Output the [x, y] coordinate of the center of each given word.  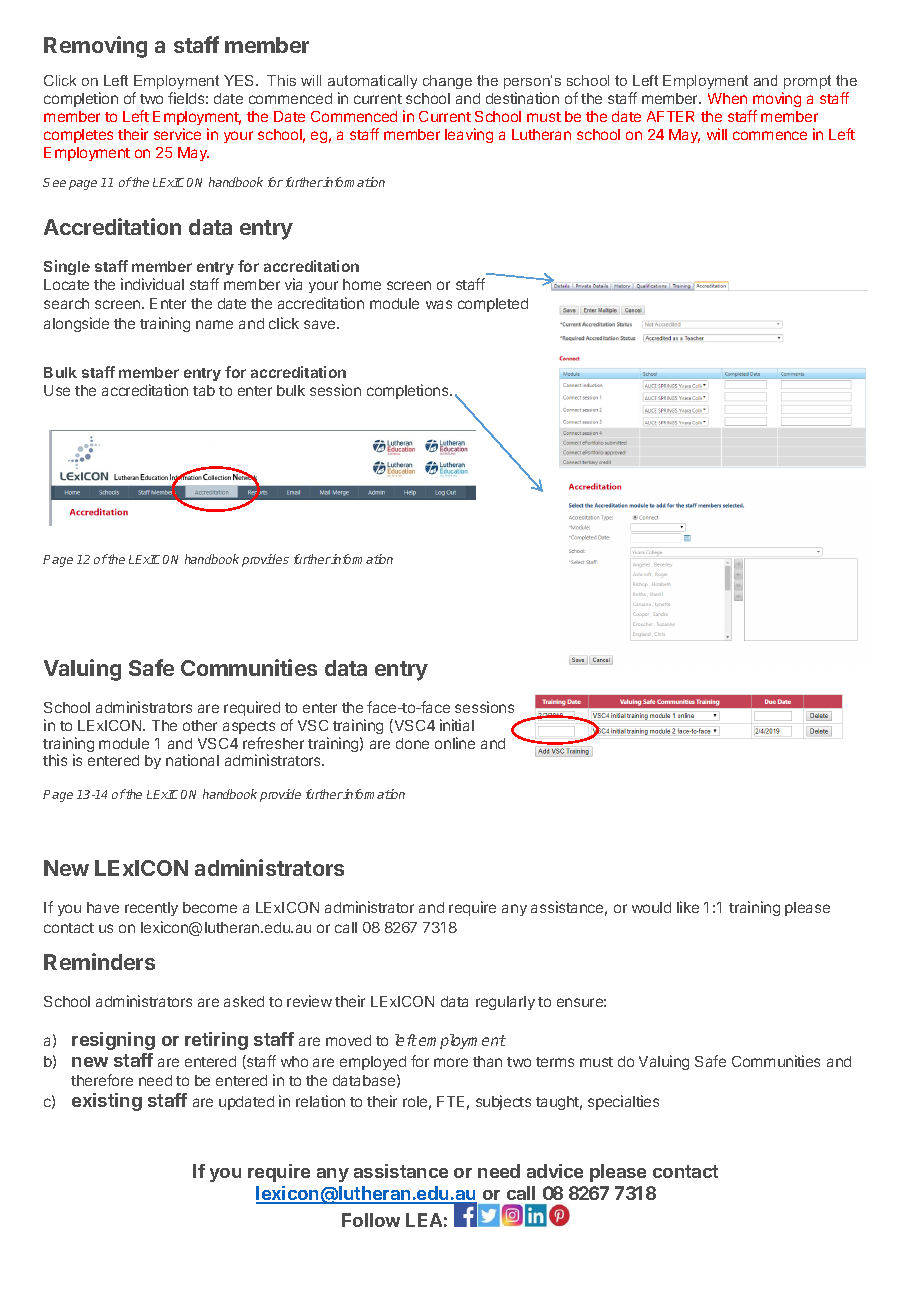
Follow [371, 1220]
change [447, 82]
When [727, 98]
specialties [623, 1102]
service [177, 134]
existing [107, 1102]
